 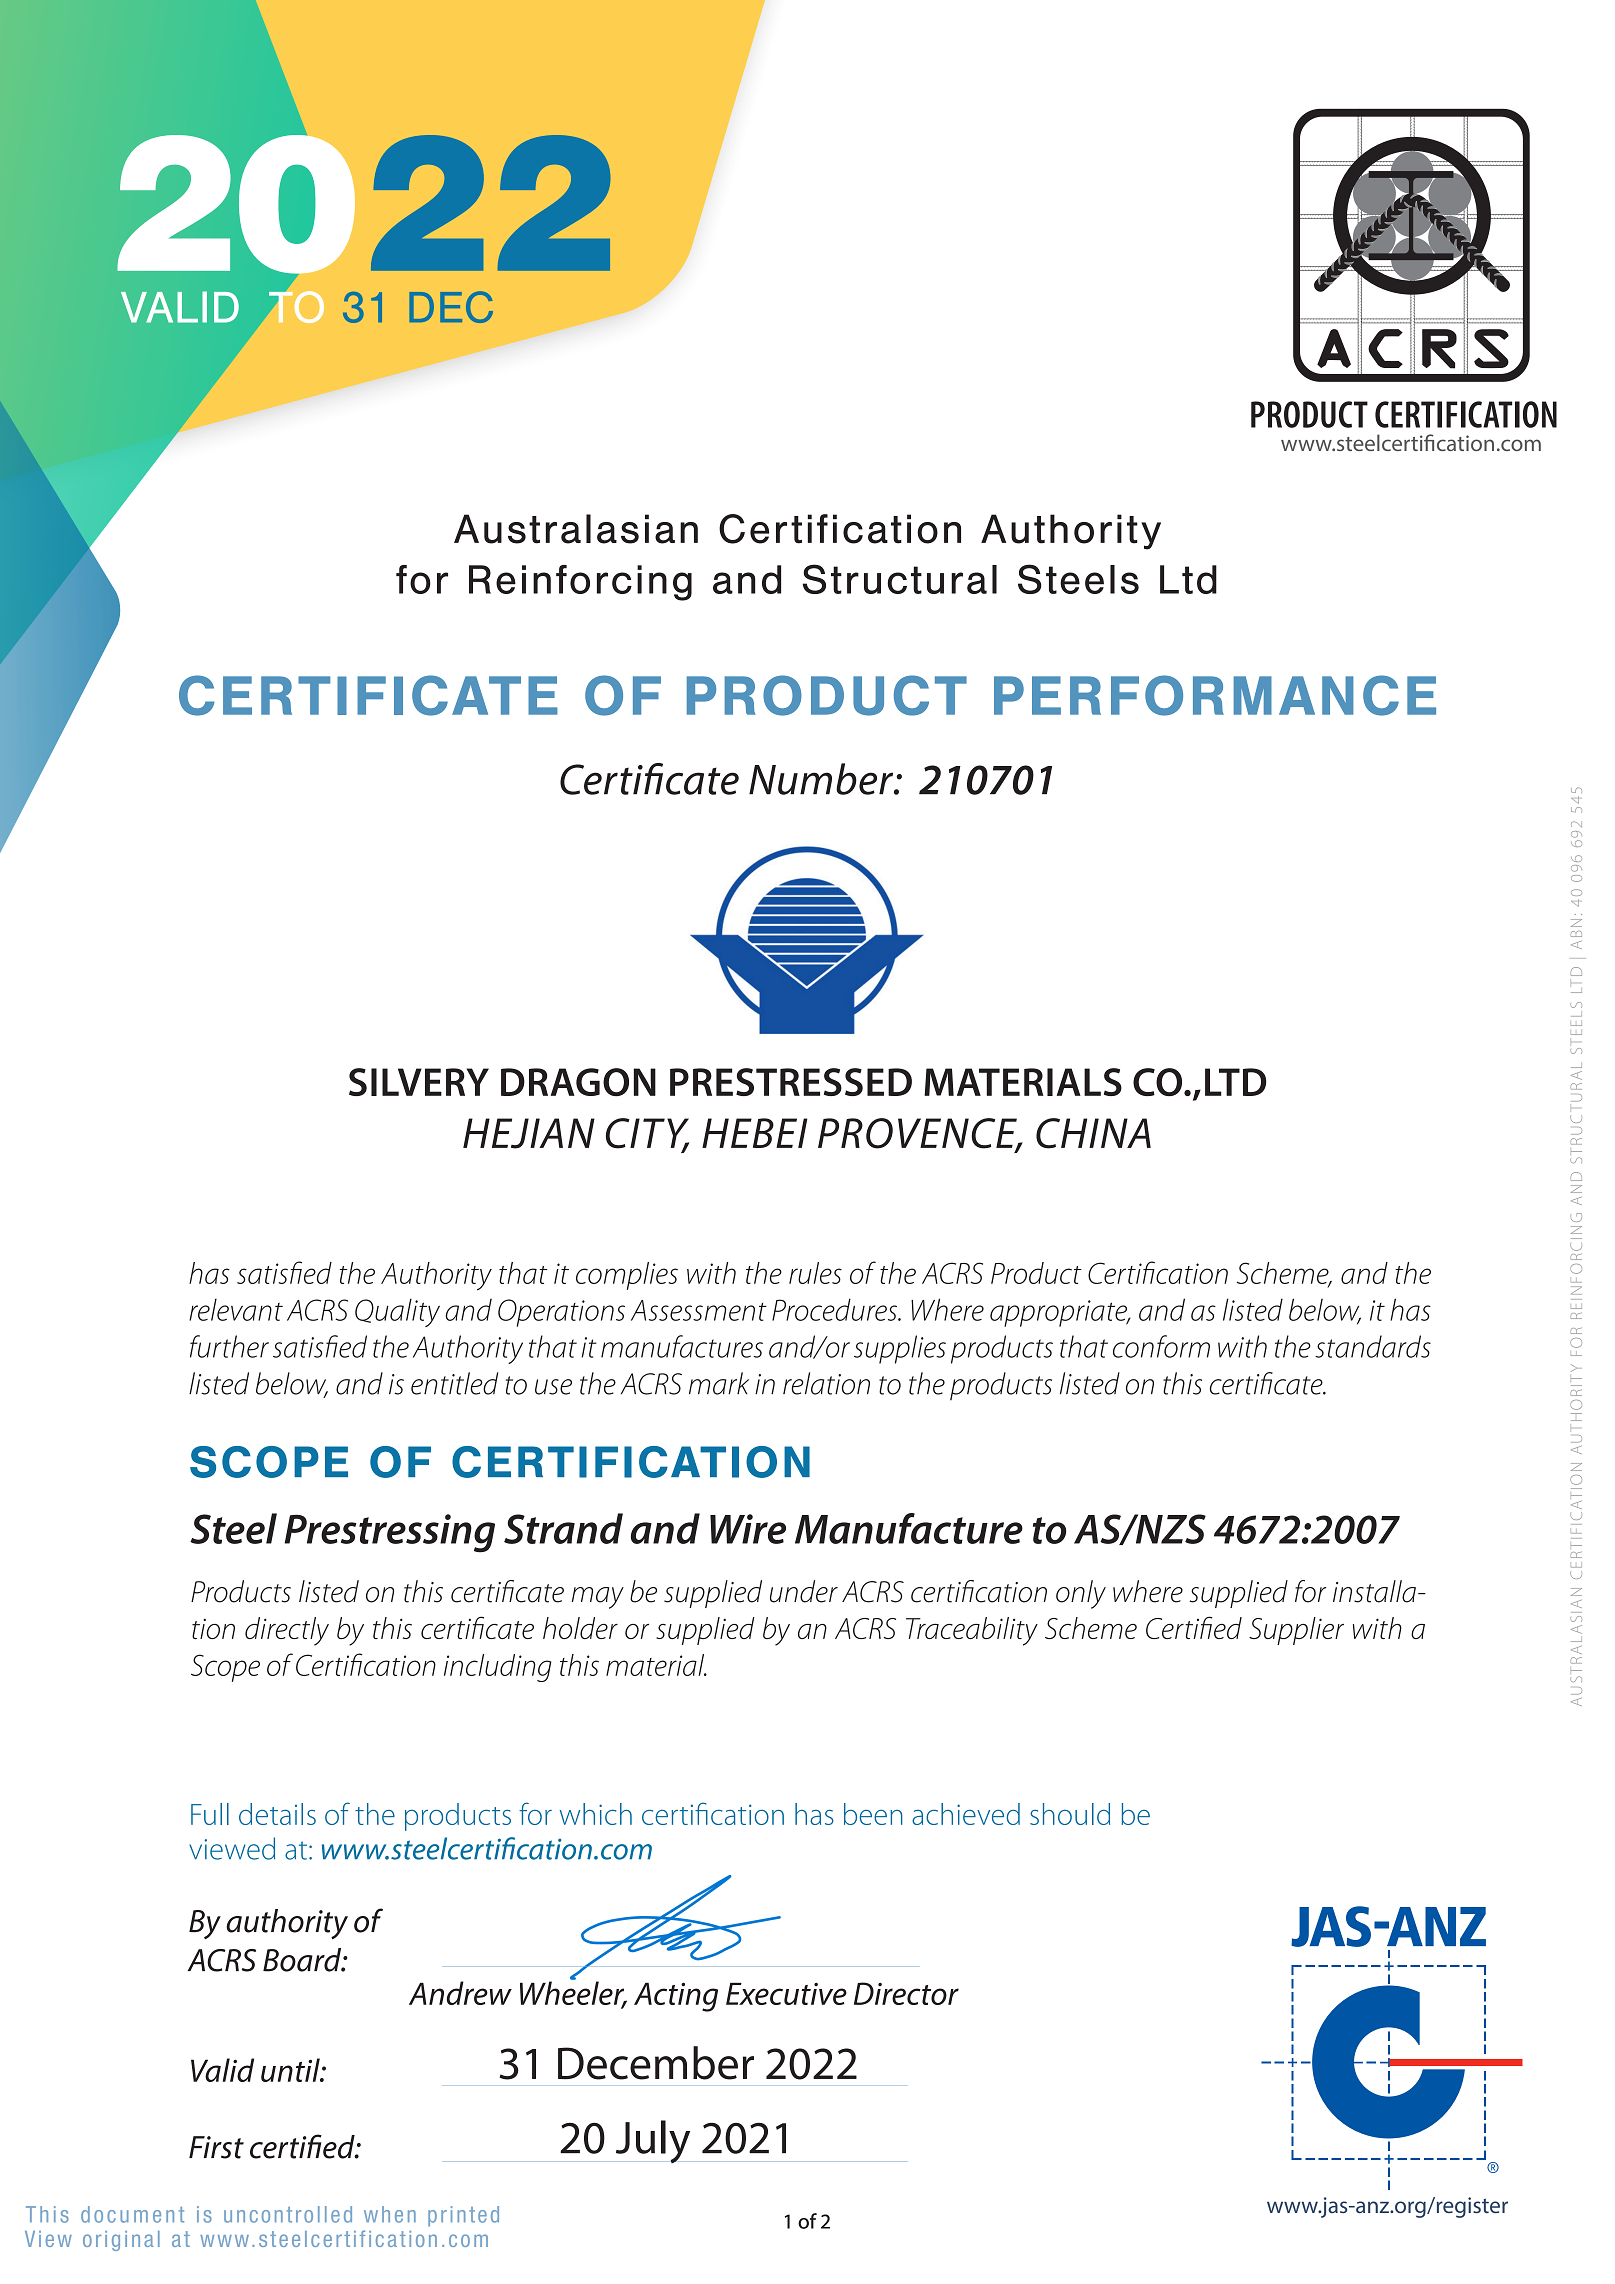 I want to click on when, so click(x=390, y=2214).
